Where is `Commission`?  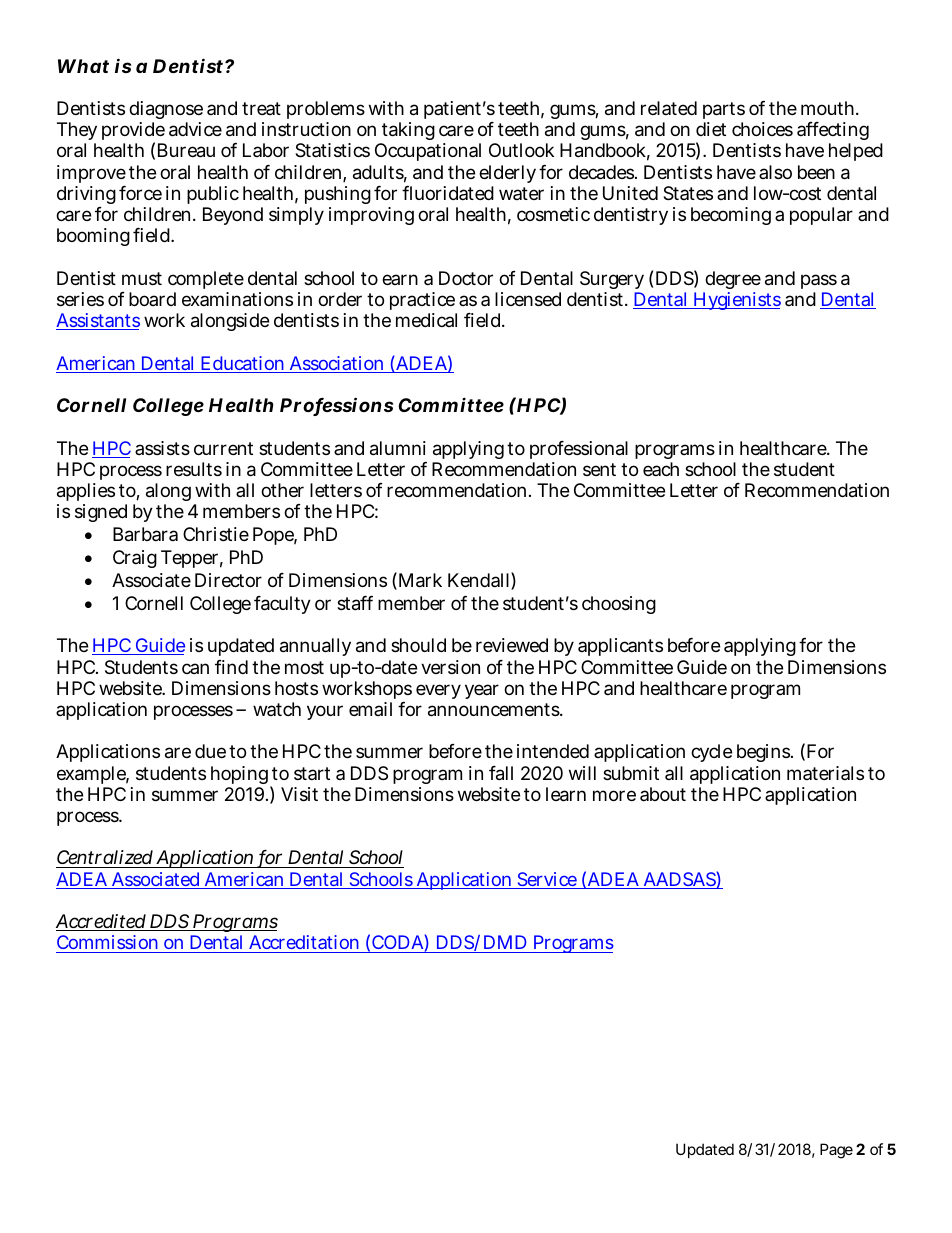 Commission is located at coordinates (108, 944).
